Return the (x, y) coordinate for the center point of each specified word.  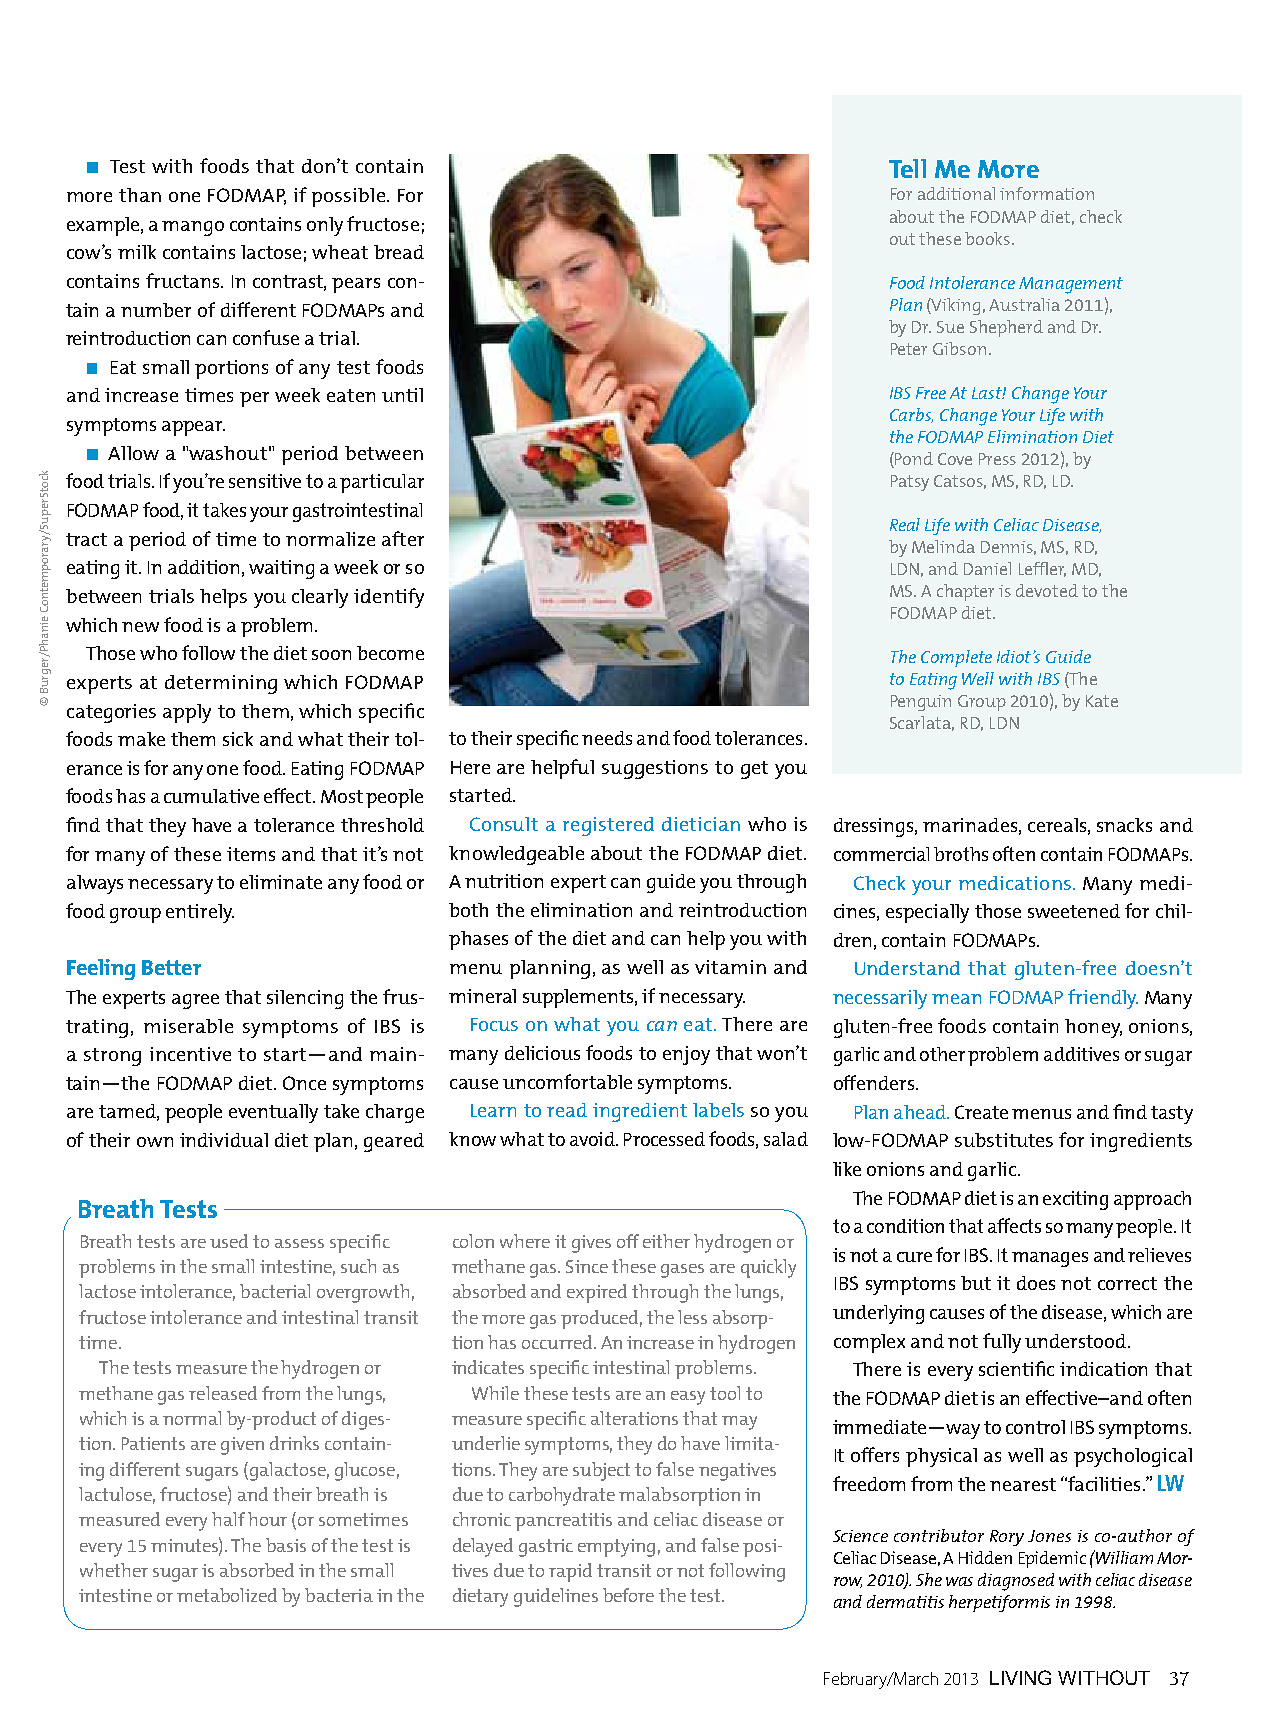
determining (221, 684)
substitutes (1004, 1140)
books (989, 238)
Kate (1102, 701)
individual (224, 1140)
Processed (664, 1139)
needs (607, 738)
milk (137, 252)
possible (350, 197)
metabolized (227, 1595)
